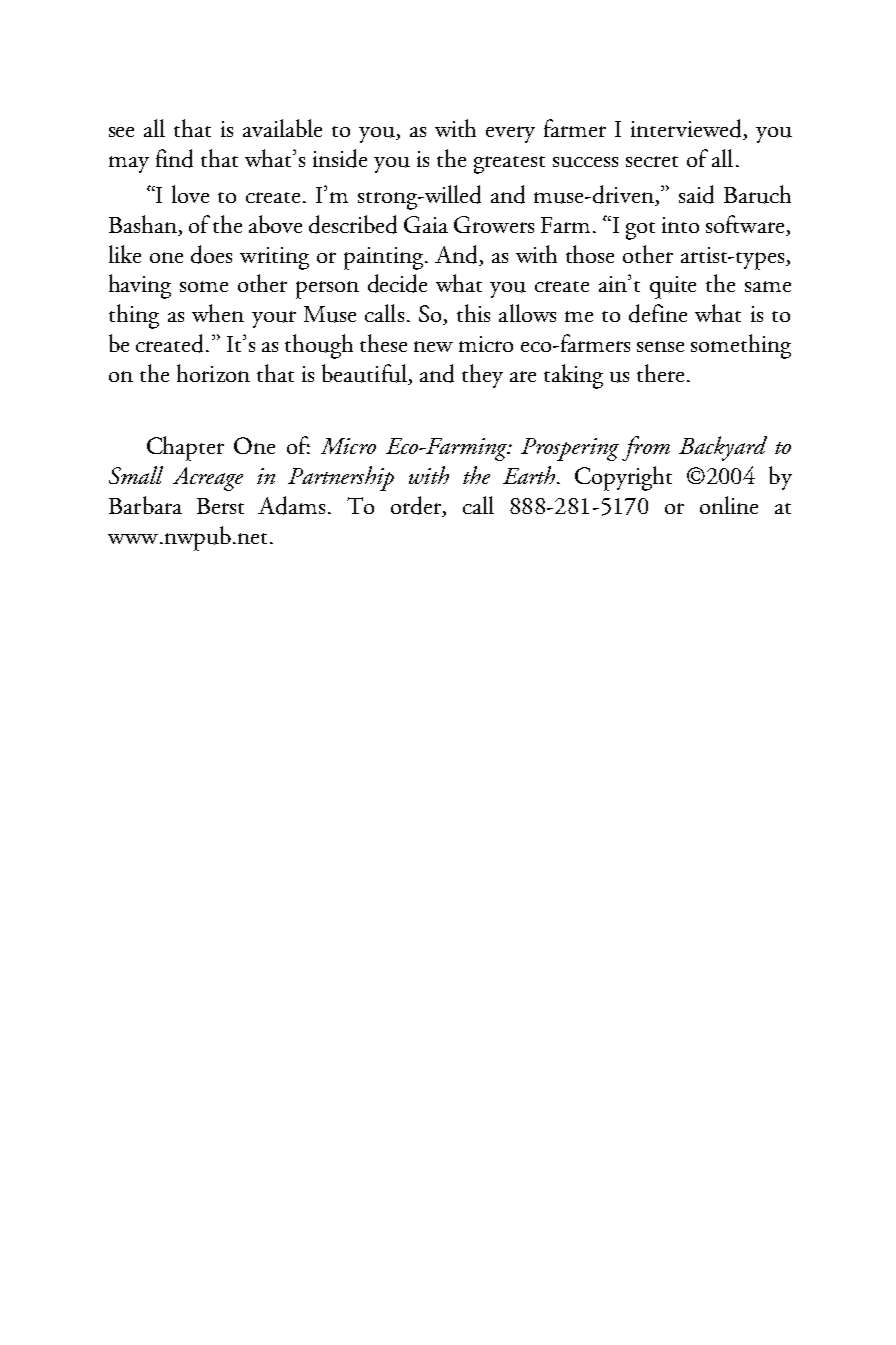 The height and width of the document is (1345, 896). What do you see at coordinates (174, 158) in the document?
I see `find` at bounding box center [174, 158].
